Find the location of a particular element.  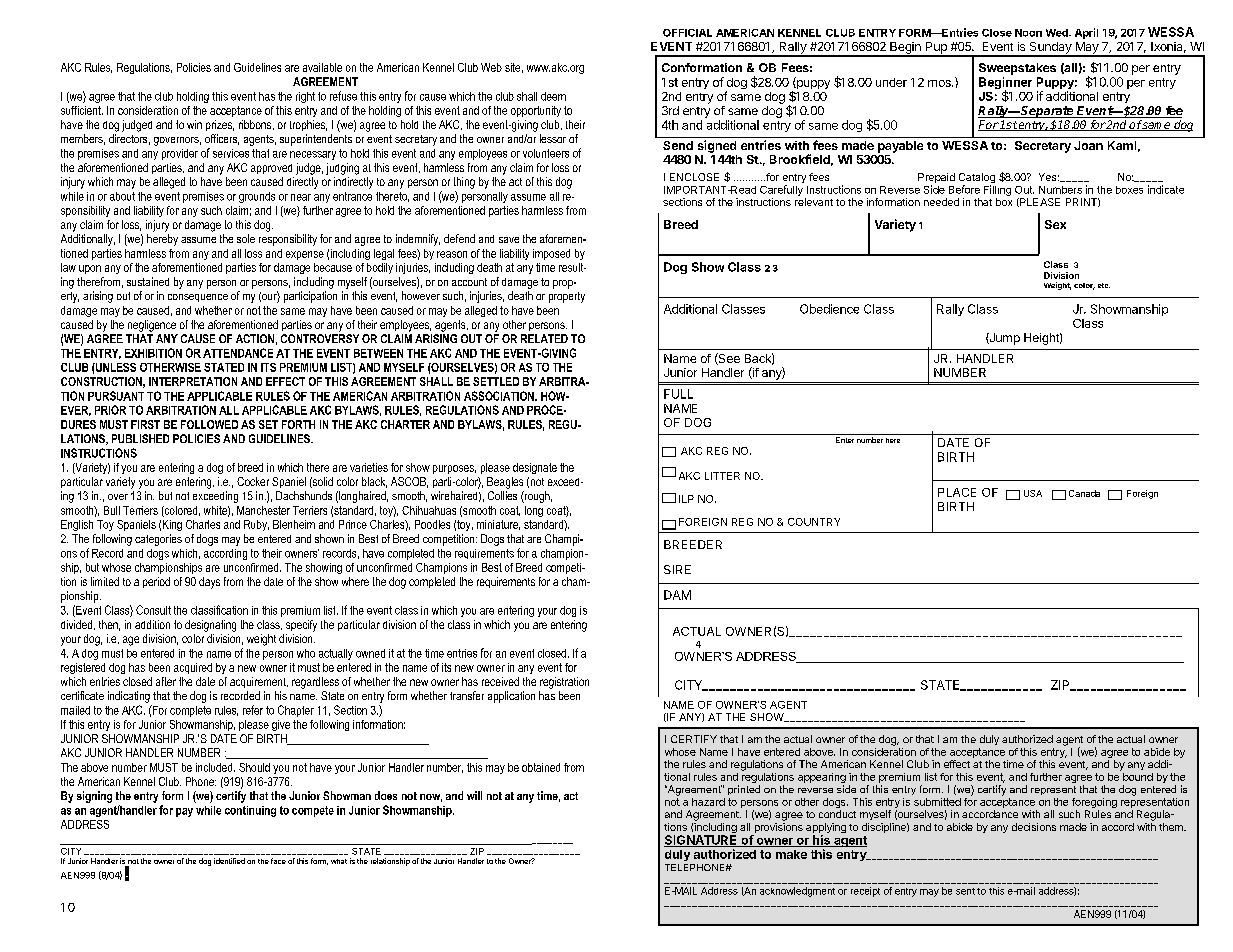

RELATED is located at coordinates (544, 338).
